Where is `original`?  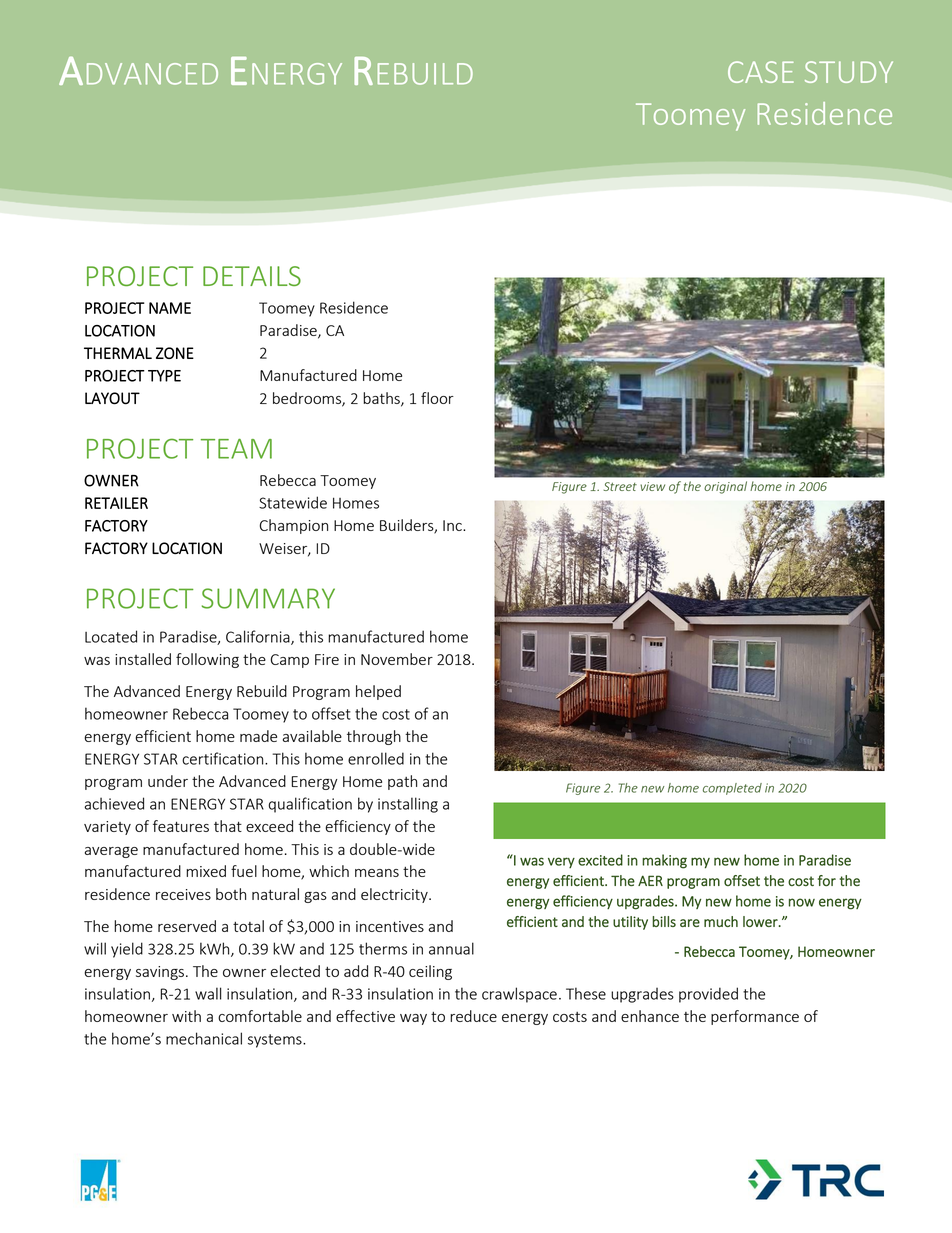
original is located at coordinates (725, 487).
